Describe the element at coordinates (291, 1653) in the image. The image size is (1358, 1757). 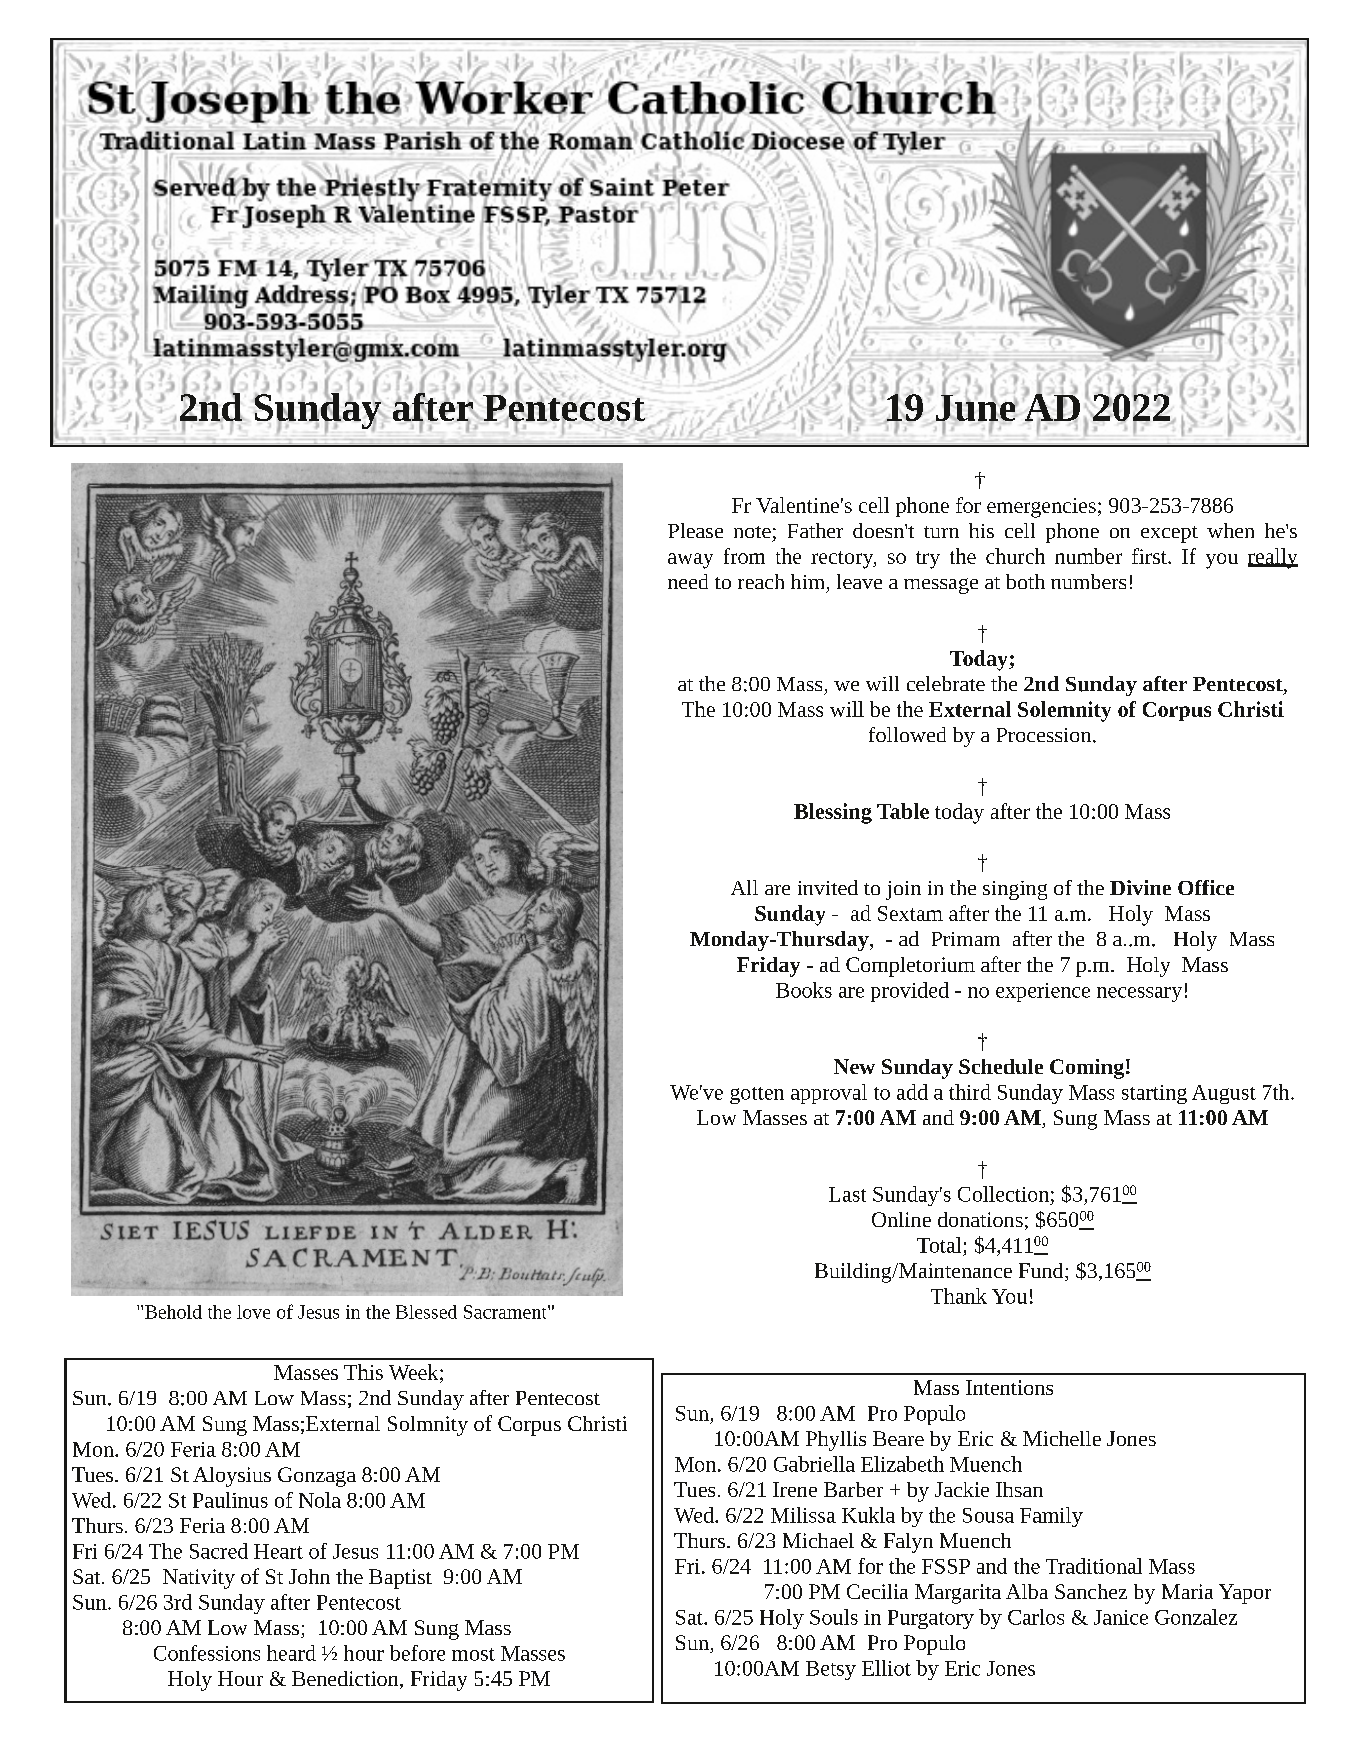
I see `heard` at that location.
